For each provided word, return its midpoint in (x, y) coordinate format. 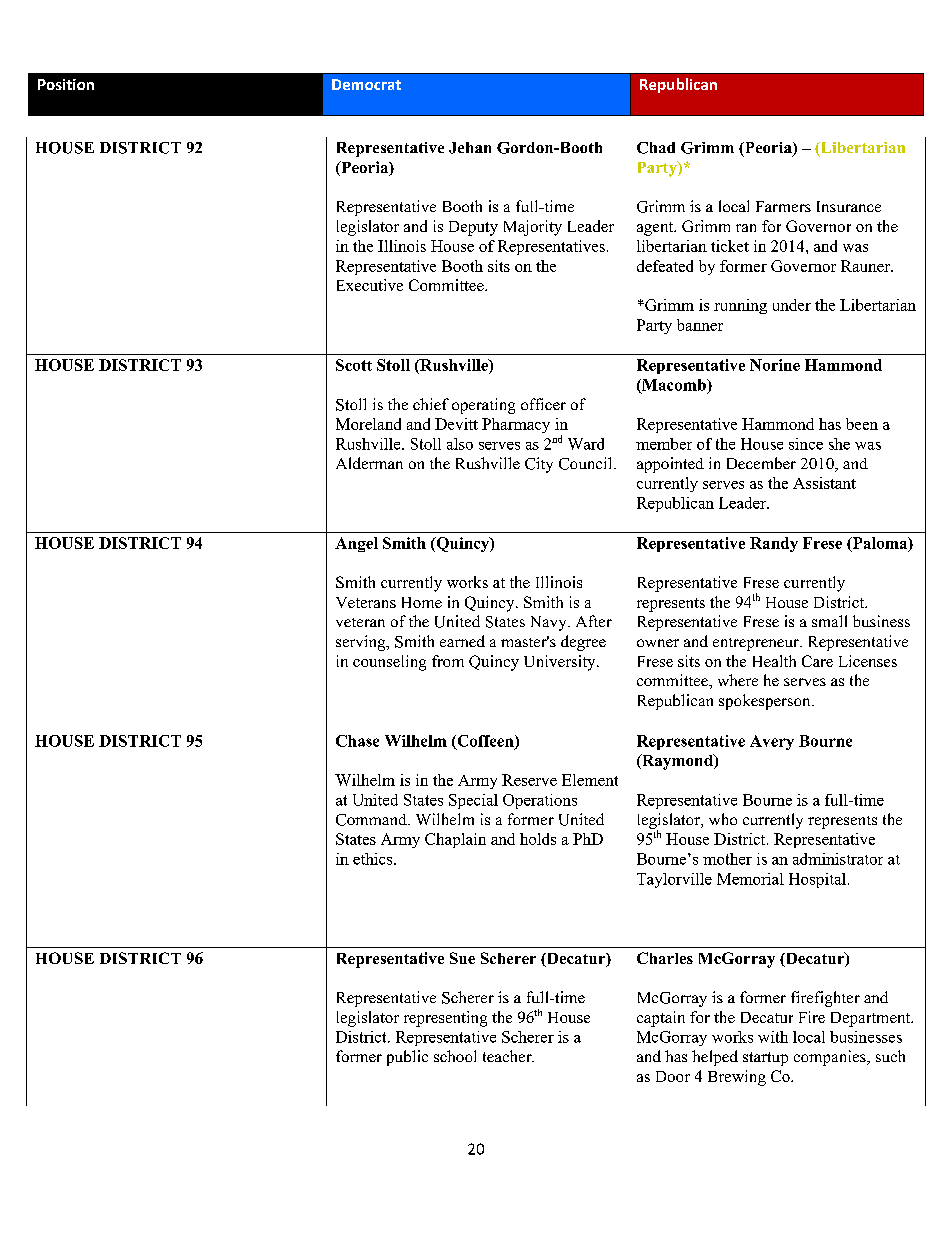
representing (445, 1019)
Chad (656, 148)
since (806, 444)
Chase (357, 741)
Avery (772, 742)
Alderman (369, 463)
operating (483, 406)
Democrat (366, 84)
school (455, 1056)
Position (66, 84)
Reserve (529, 780)
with (773, 1037)
